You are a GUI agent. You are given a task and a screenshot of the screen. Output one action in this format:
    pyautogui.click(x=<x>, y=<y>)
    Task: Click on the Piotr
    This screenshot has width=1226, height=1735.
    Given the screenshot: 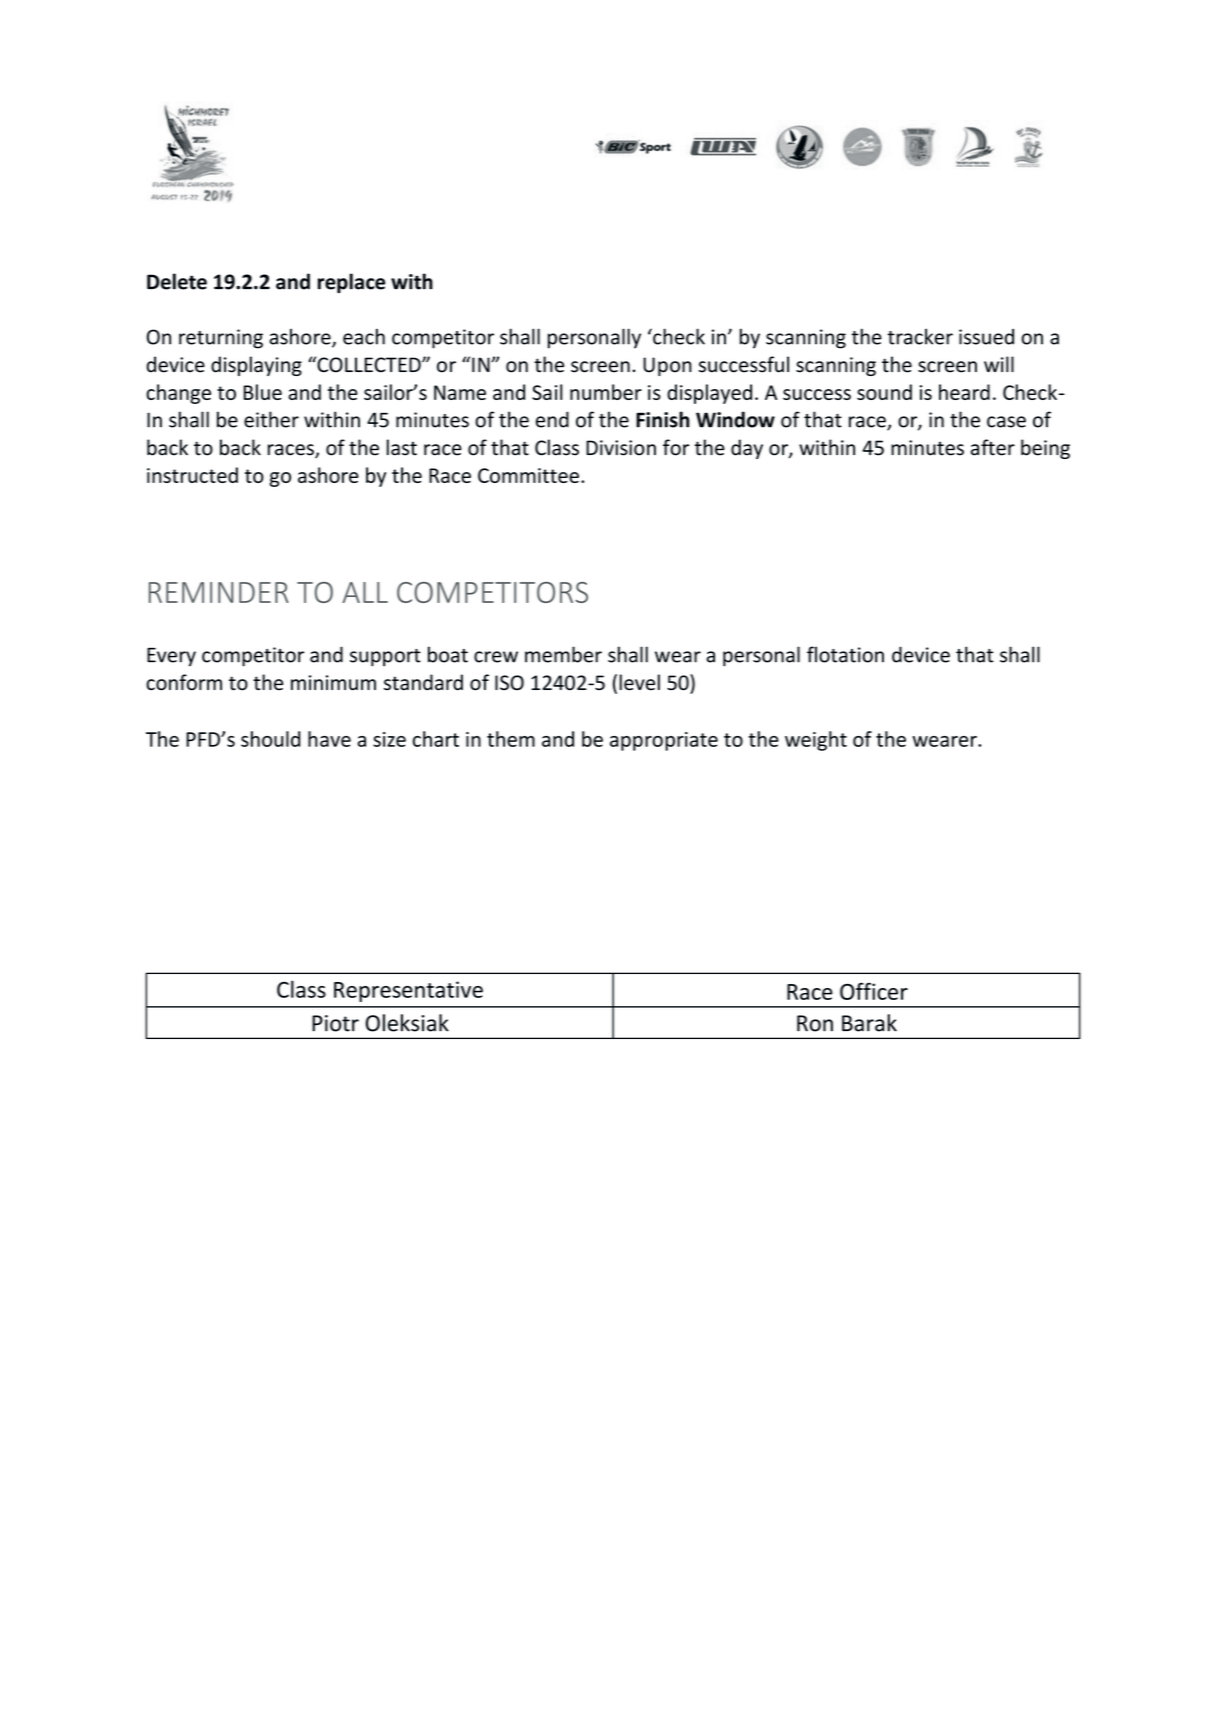 What is the action you would take?
    pyautogui.click(x=335, y=1023)
